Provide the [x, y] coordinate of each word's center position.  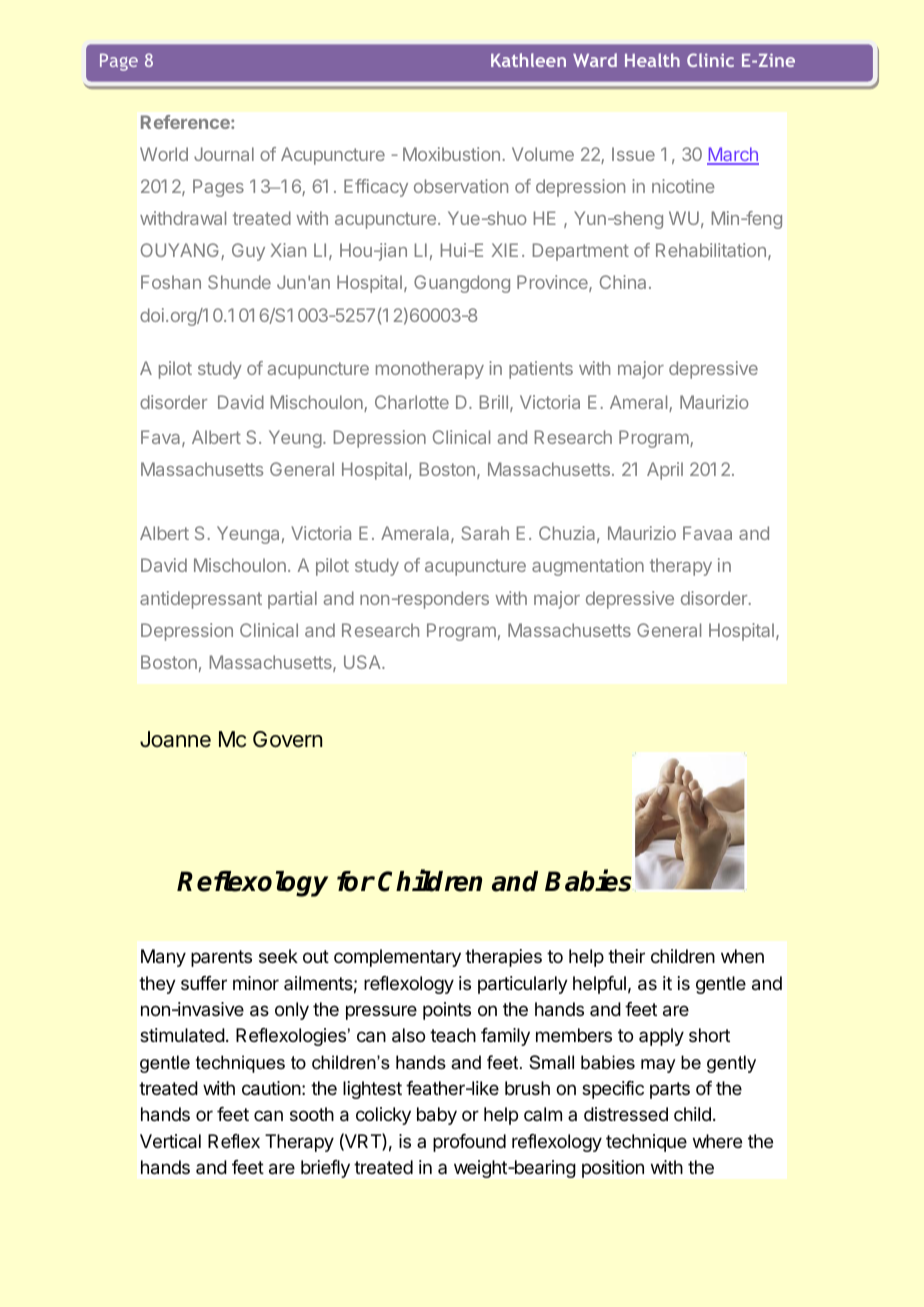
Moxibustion [451, 154]
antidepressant [201, 600]
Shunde [239, 282]
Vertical [170, 1141]
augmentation [588, 567]
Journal [224, 154]
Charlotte [412, 402]
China [623, 282]
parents [221, 958]
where [717, 1141]
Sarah [485, 533]
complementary [397, 958]
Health [652, 60]
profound [469, 1143]
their [626, 956]
